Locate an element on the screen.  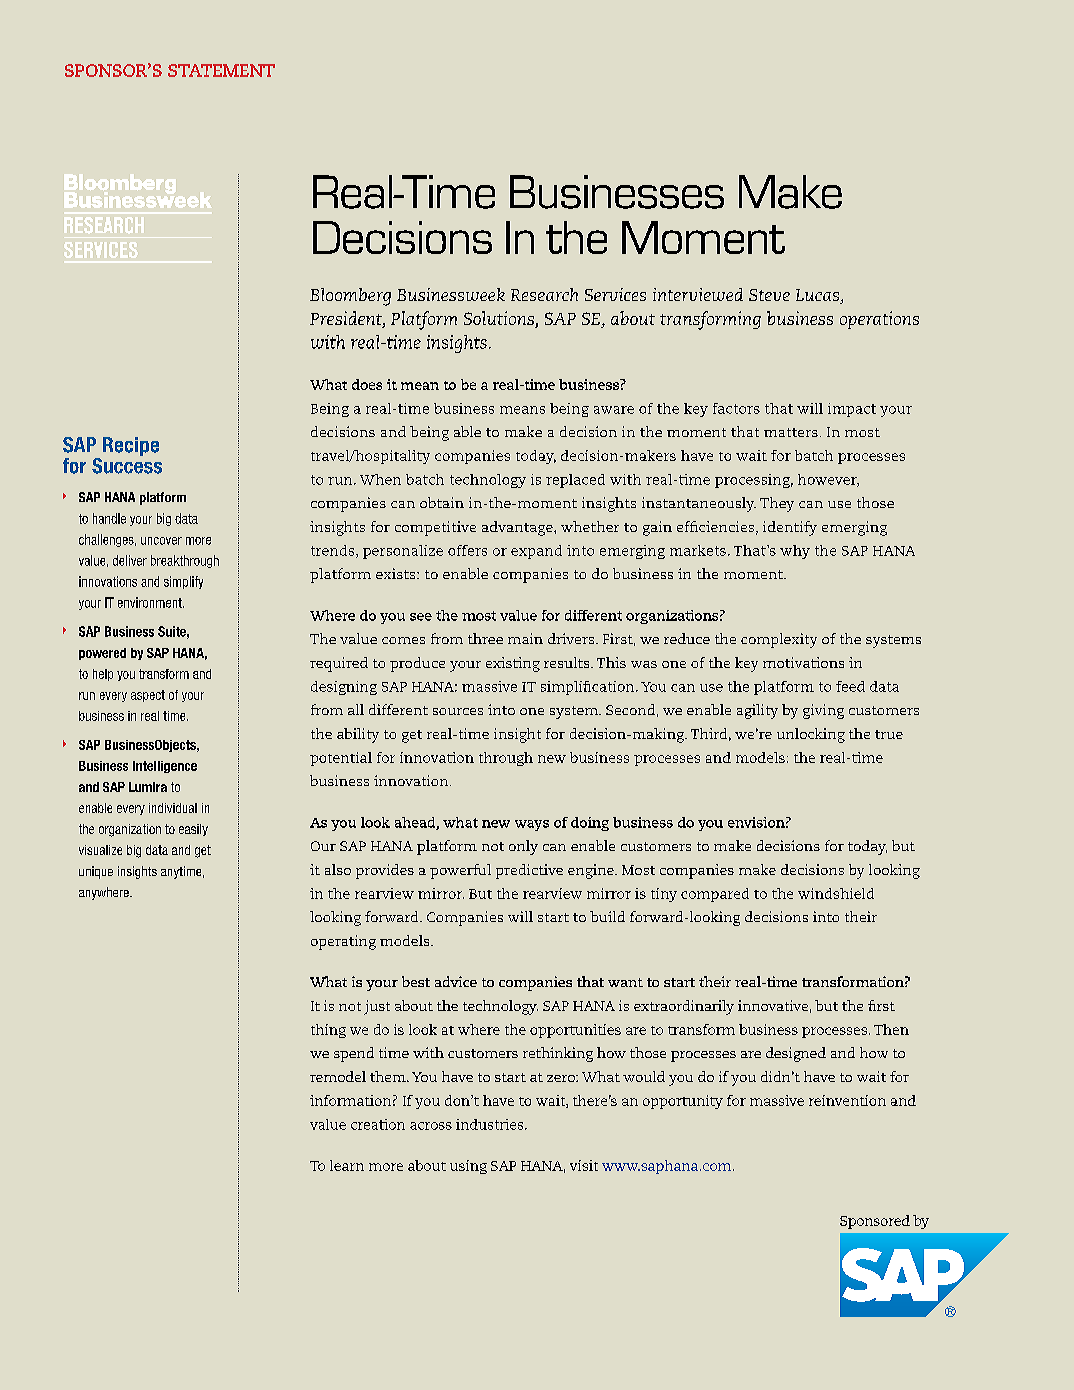
three is located at coordinates (485, 638).
